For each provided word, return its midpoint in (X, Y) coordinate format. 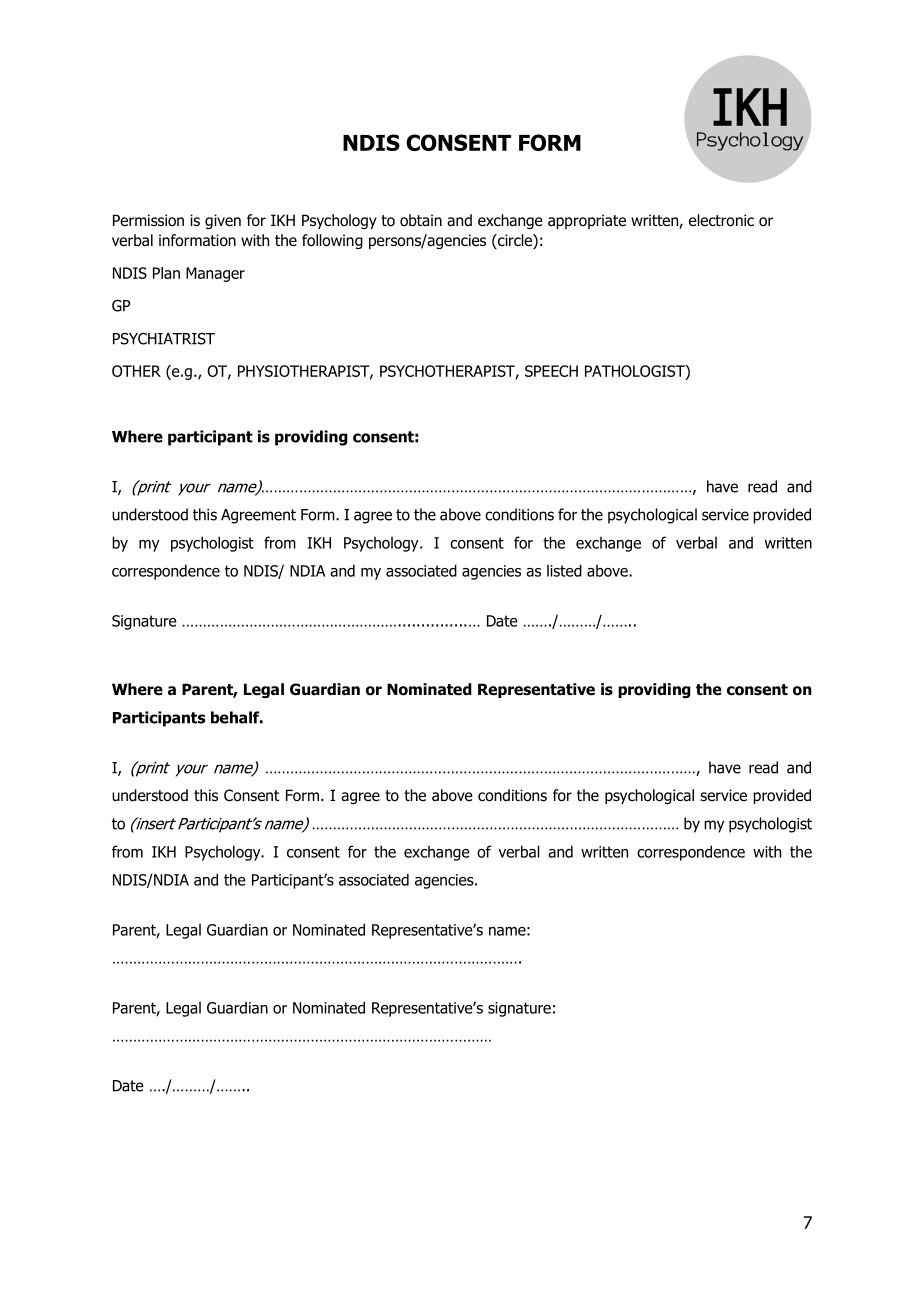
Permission (148, 220)
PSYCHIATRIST (164, 339)
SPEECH (551, 371)
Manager (215, 274)
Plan (166, 273)
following (332, 241)
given (223, 221)
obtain (421, 220)
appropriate (587, 221)
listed (564, 570)
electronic (721, 220)
